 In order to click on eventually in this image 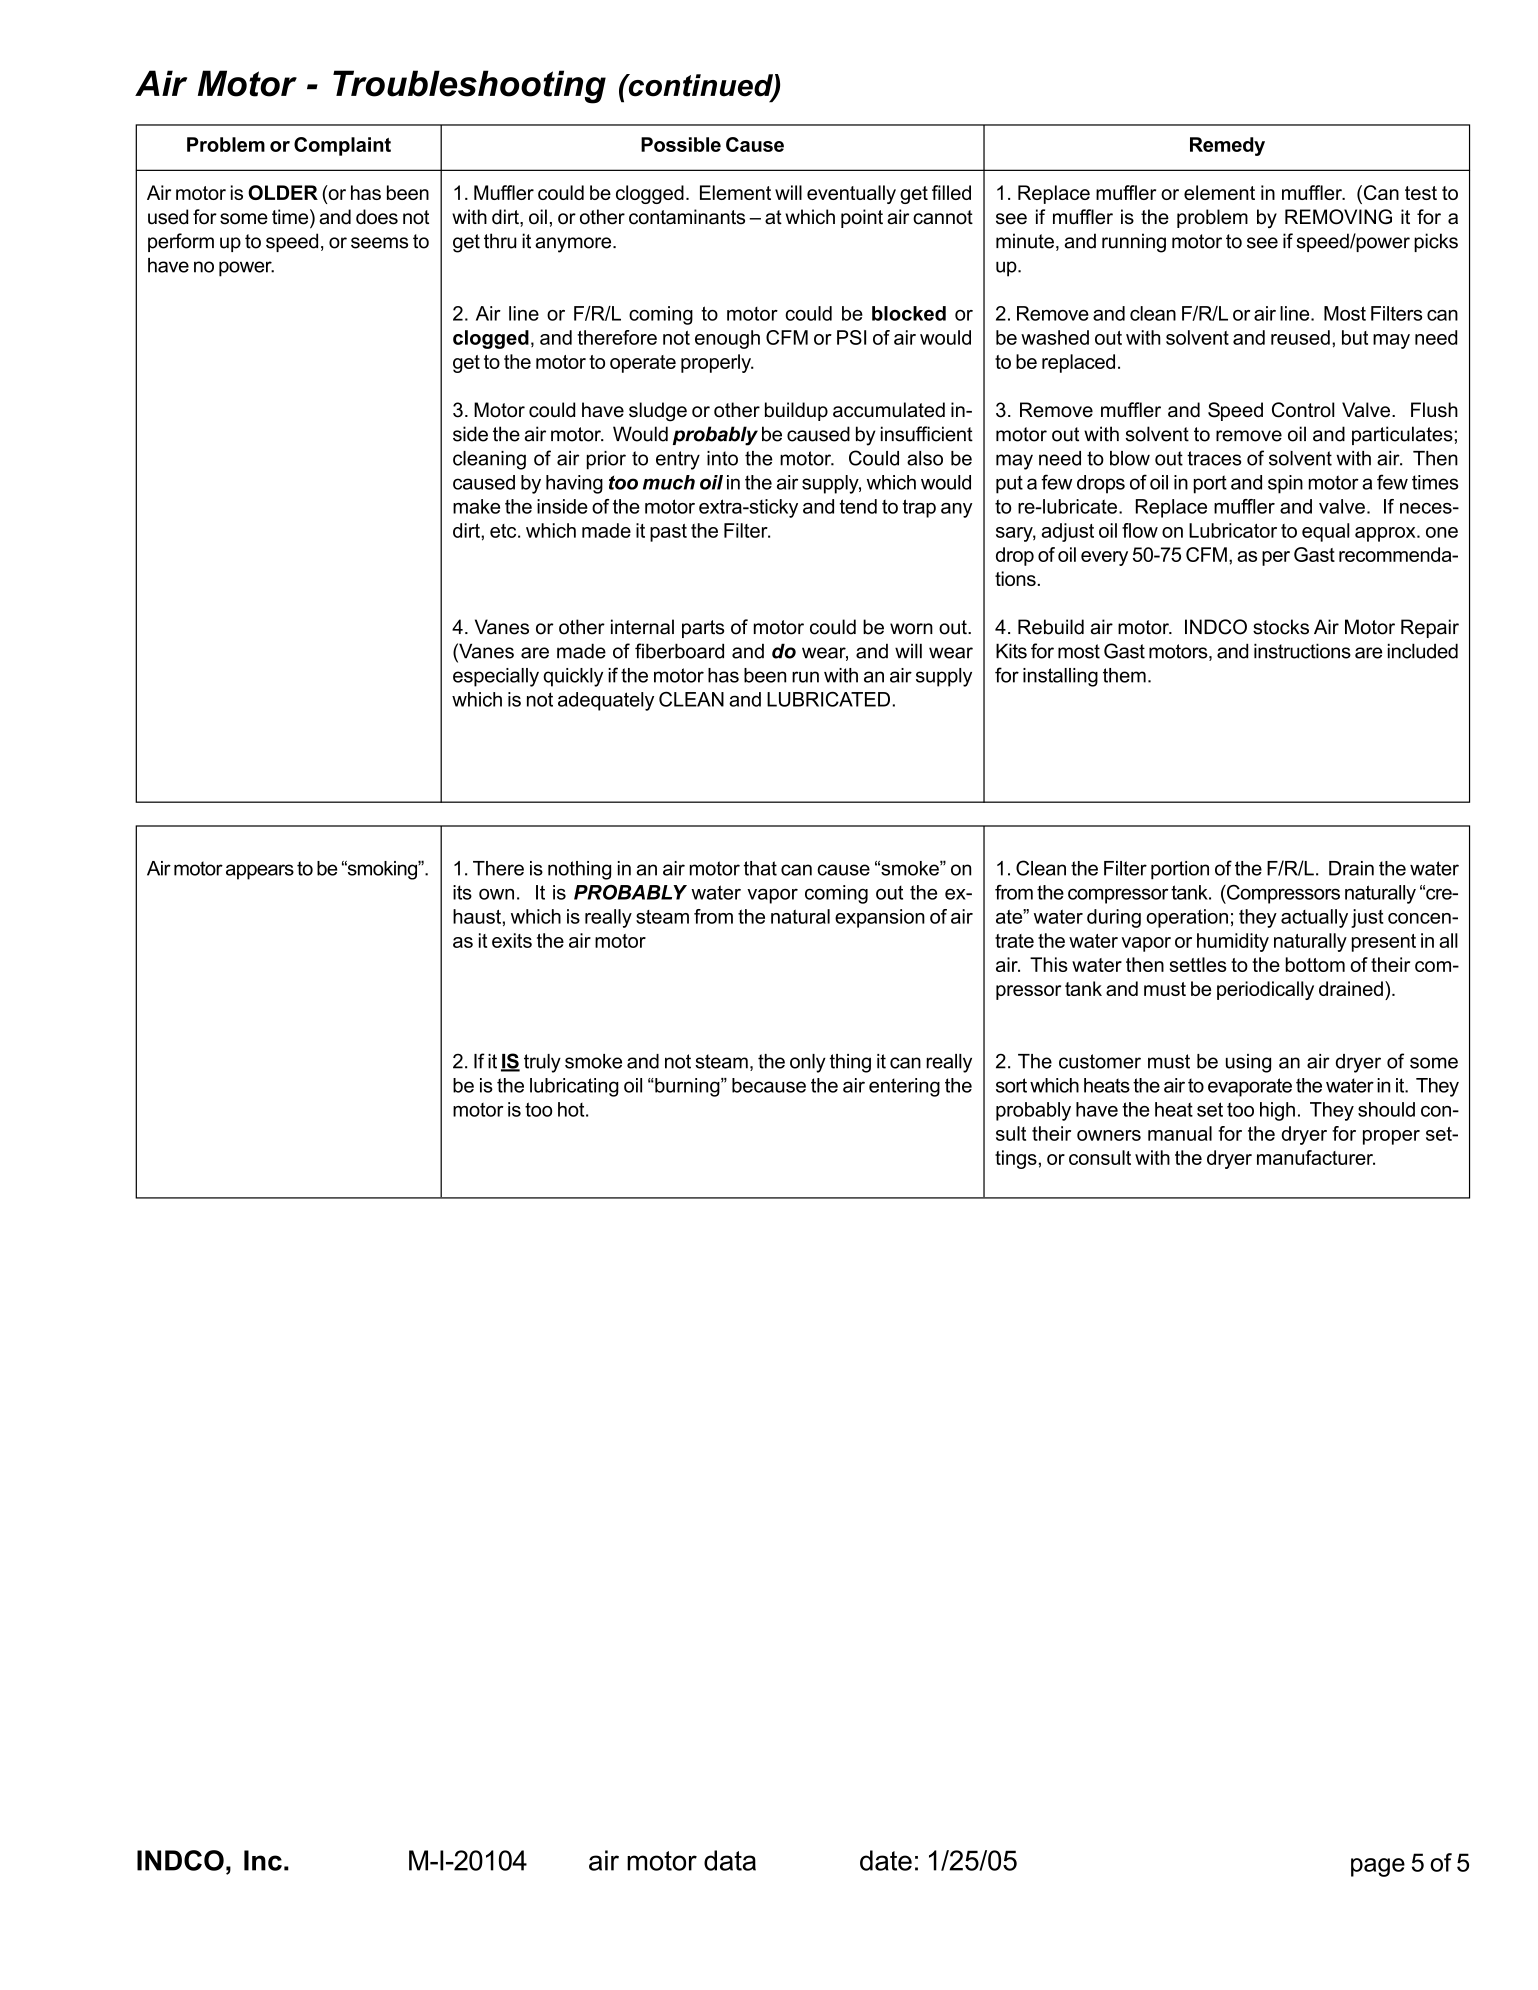, I will do `click(851, 194)`.
